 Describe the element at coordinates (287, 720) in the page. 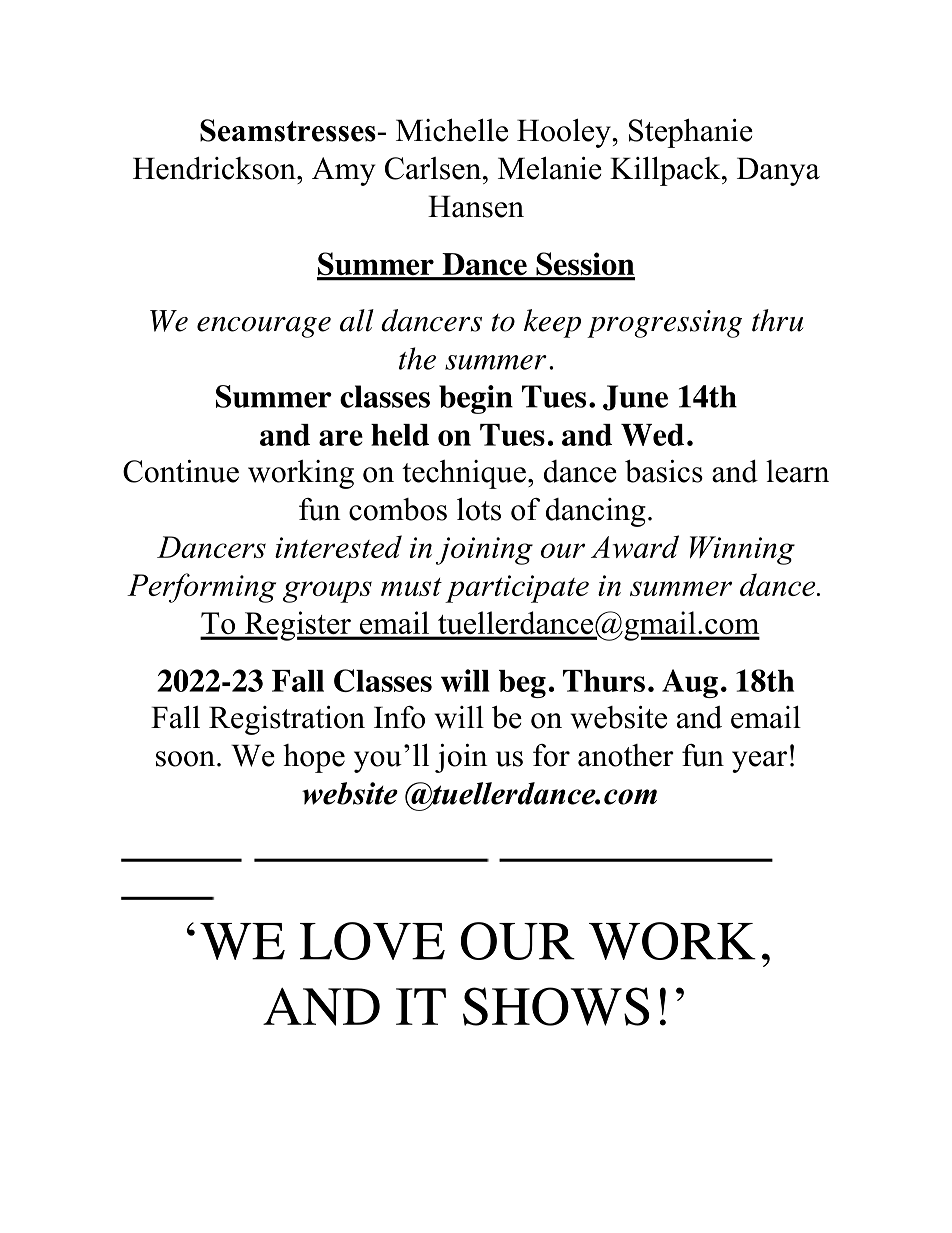

I see `Registration` at that location.
